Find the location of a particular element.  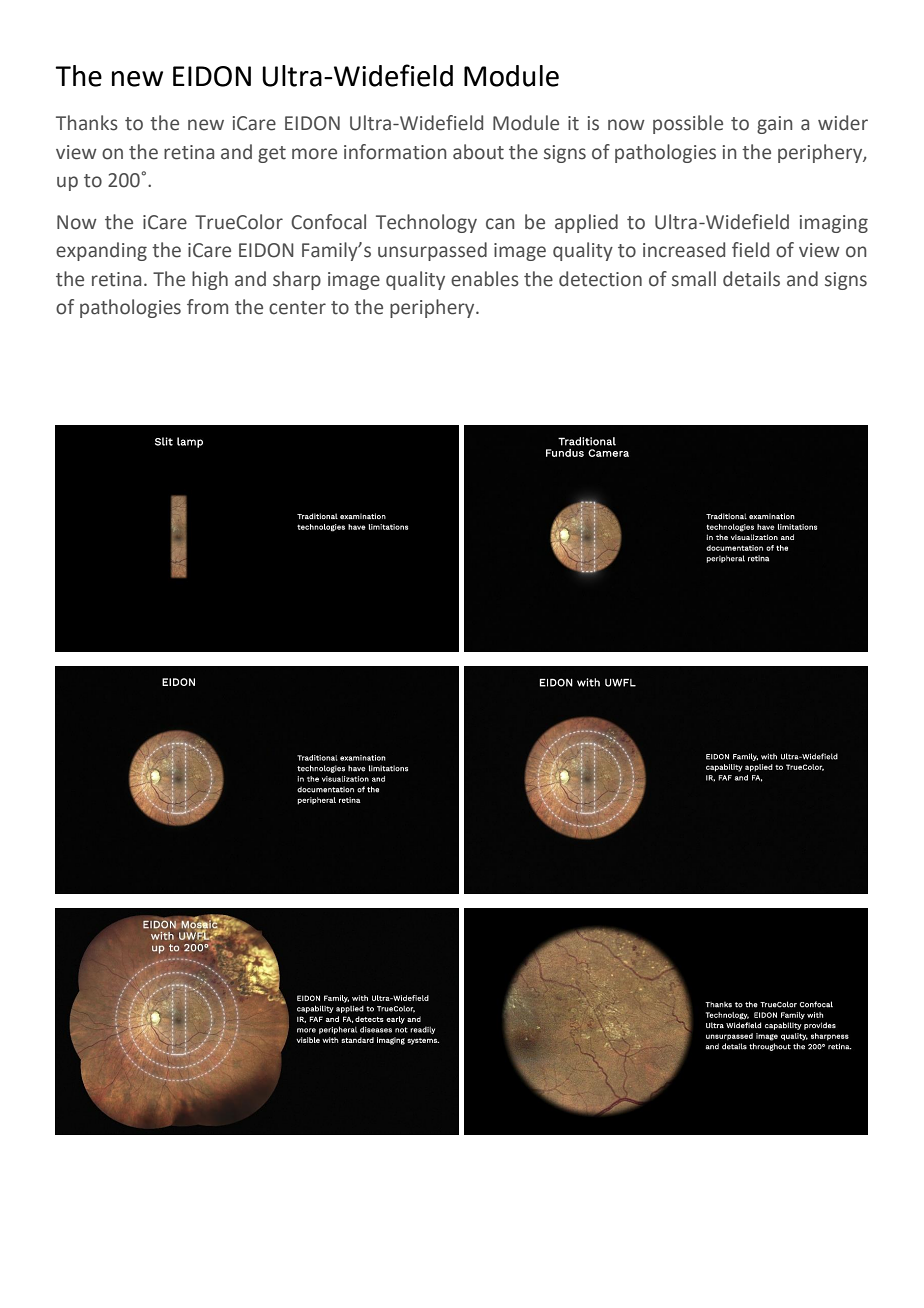

increased is located at coordinates (684, 250).
